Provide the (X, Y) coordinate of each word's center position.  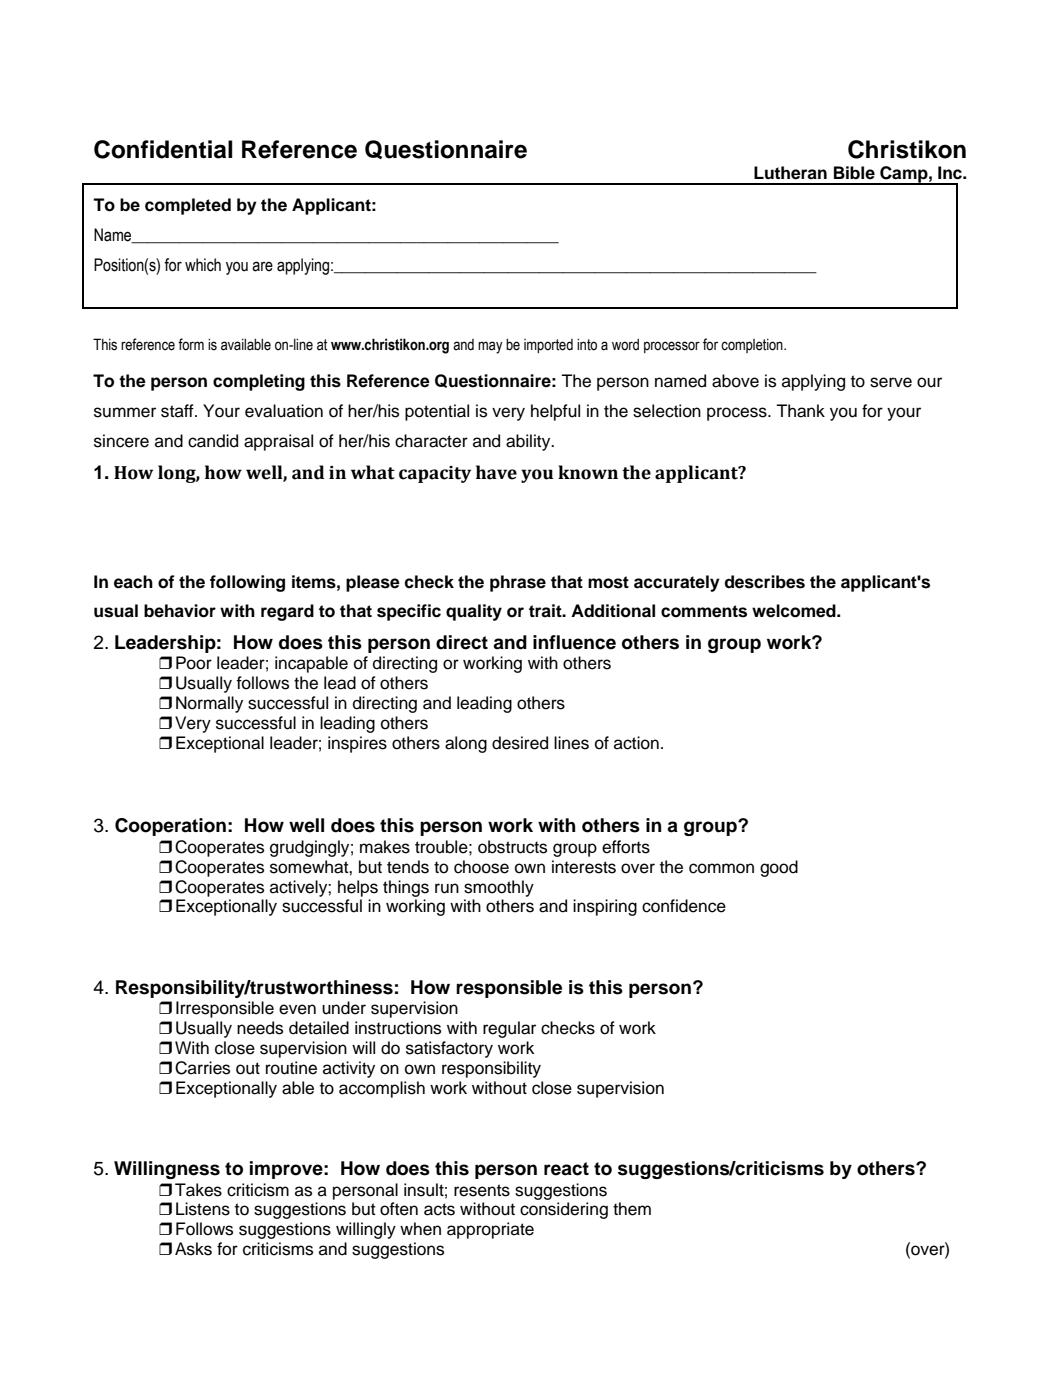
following (247, 583)
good (779, 868)
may (490, 347)
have (496, 472)
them (632, 1209)
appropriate (490, 1230)
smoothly (499, 888)
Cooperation (170, 827)
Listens (203, 1209)
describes (765, 582)
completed (188, 206)
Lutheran (790, 173)
